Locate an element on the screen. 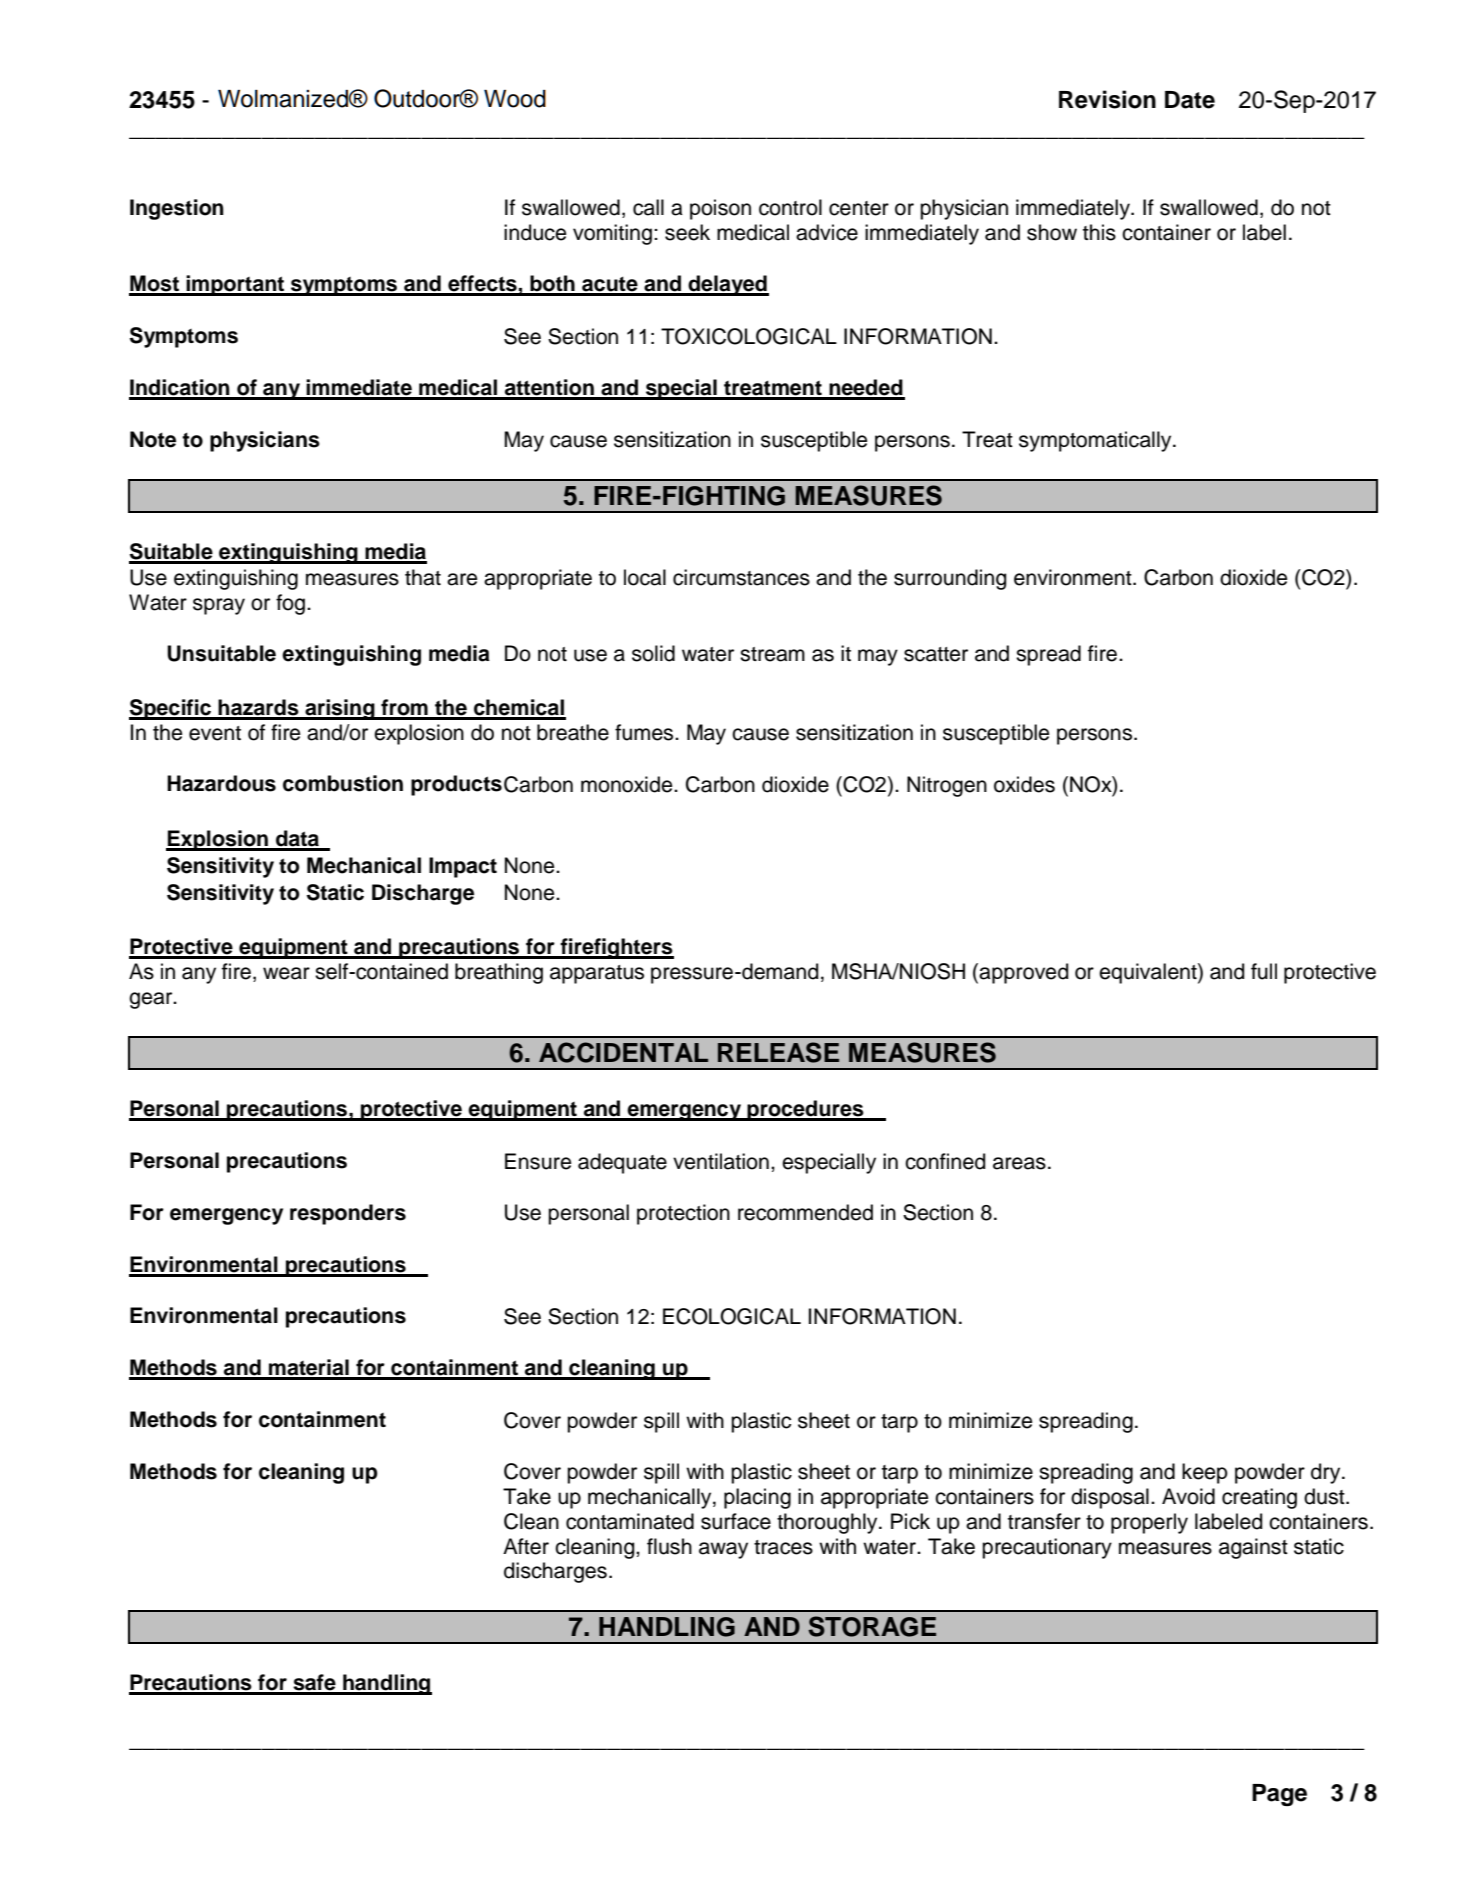 This screenshot has height=1893, width=1463. stream is located at coordinates (772, 654).
